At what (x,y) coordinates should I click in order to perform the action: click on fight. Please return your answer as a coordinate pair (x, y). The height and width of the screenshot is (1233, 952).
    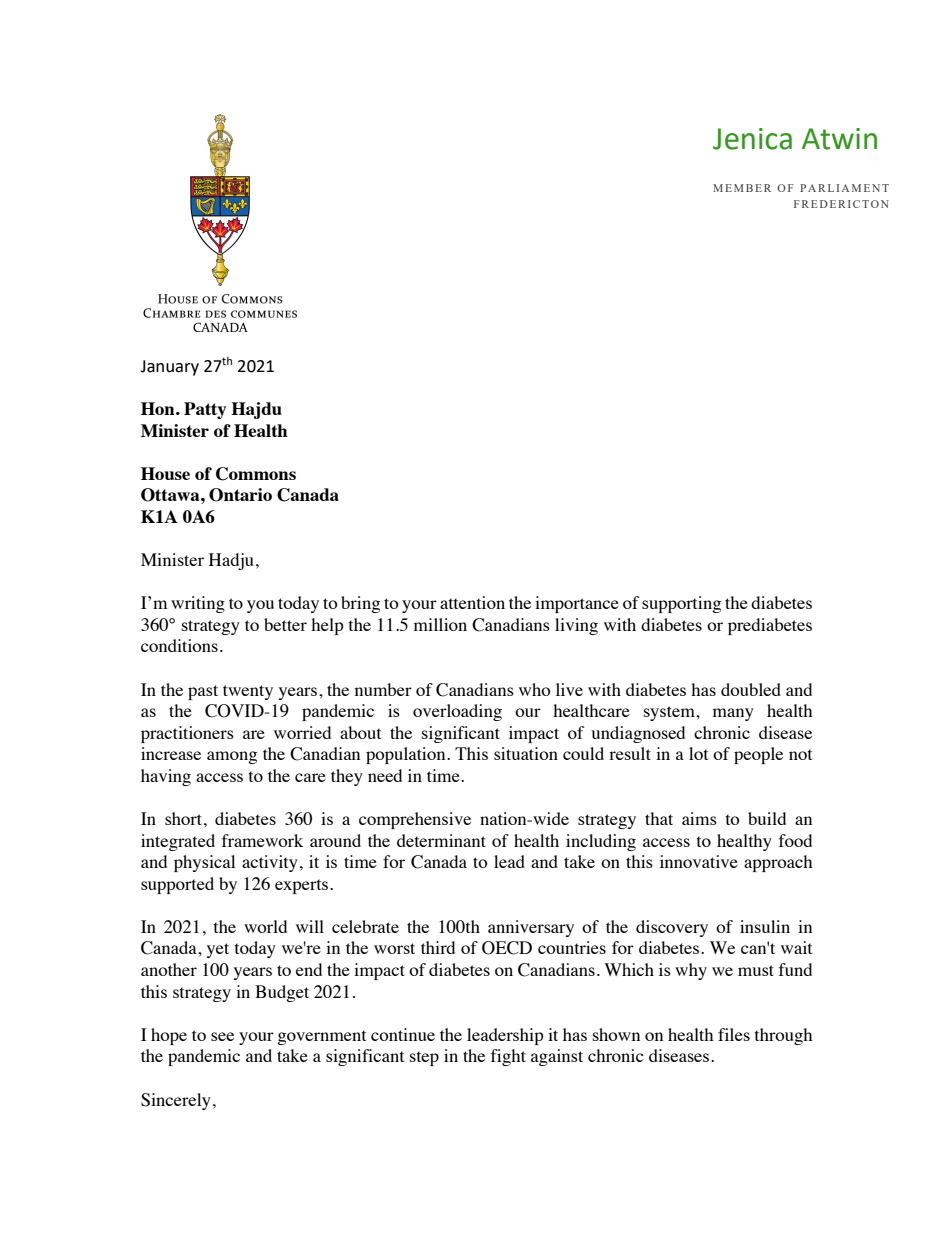
    Looking at the image, I should click on (508, 1057).
